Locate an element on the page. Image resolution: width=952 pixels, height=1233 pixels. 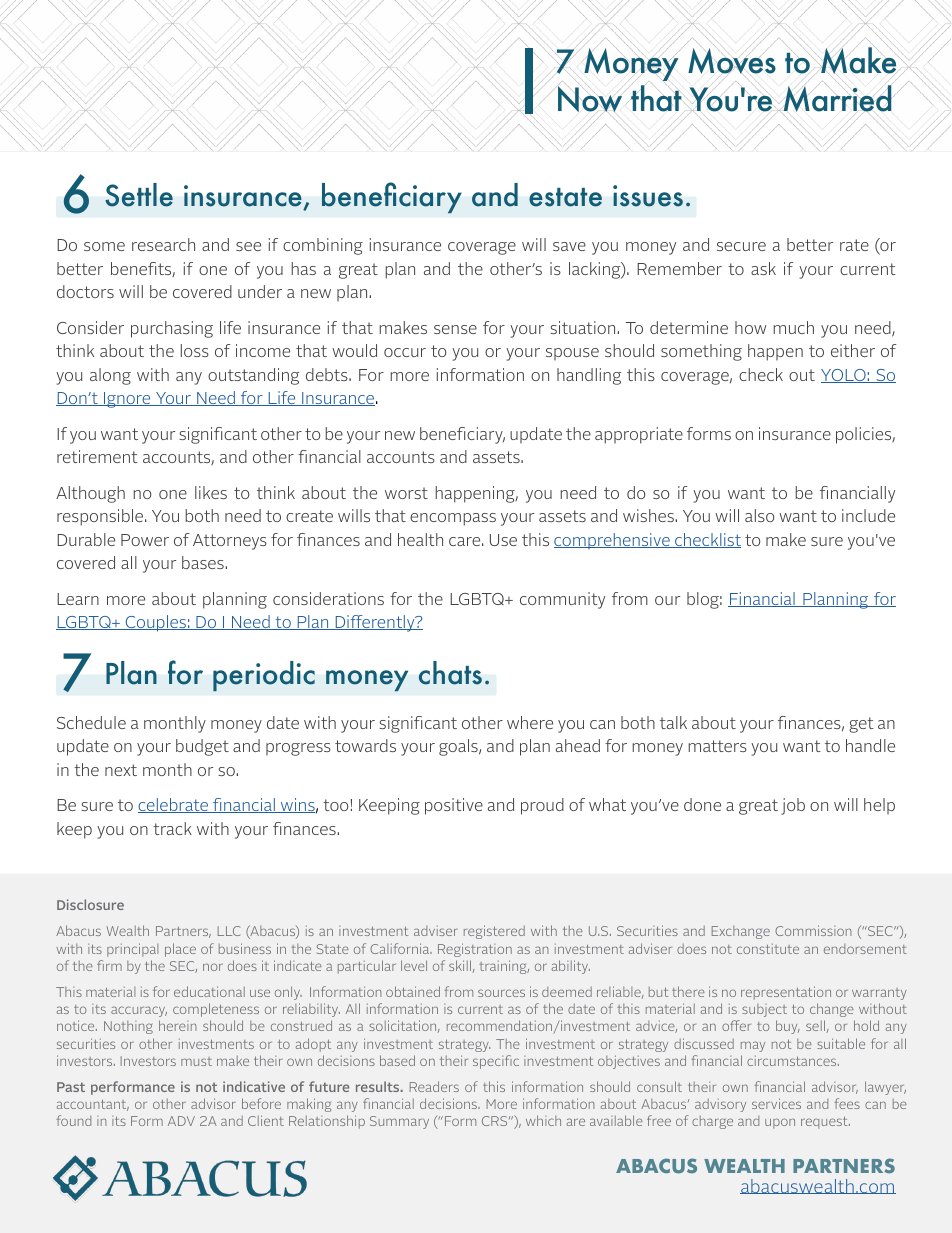
must is located at coordinates (196, 1061).
